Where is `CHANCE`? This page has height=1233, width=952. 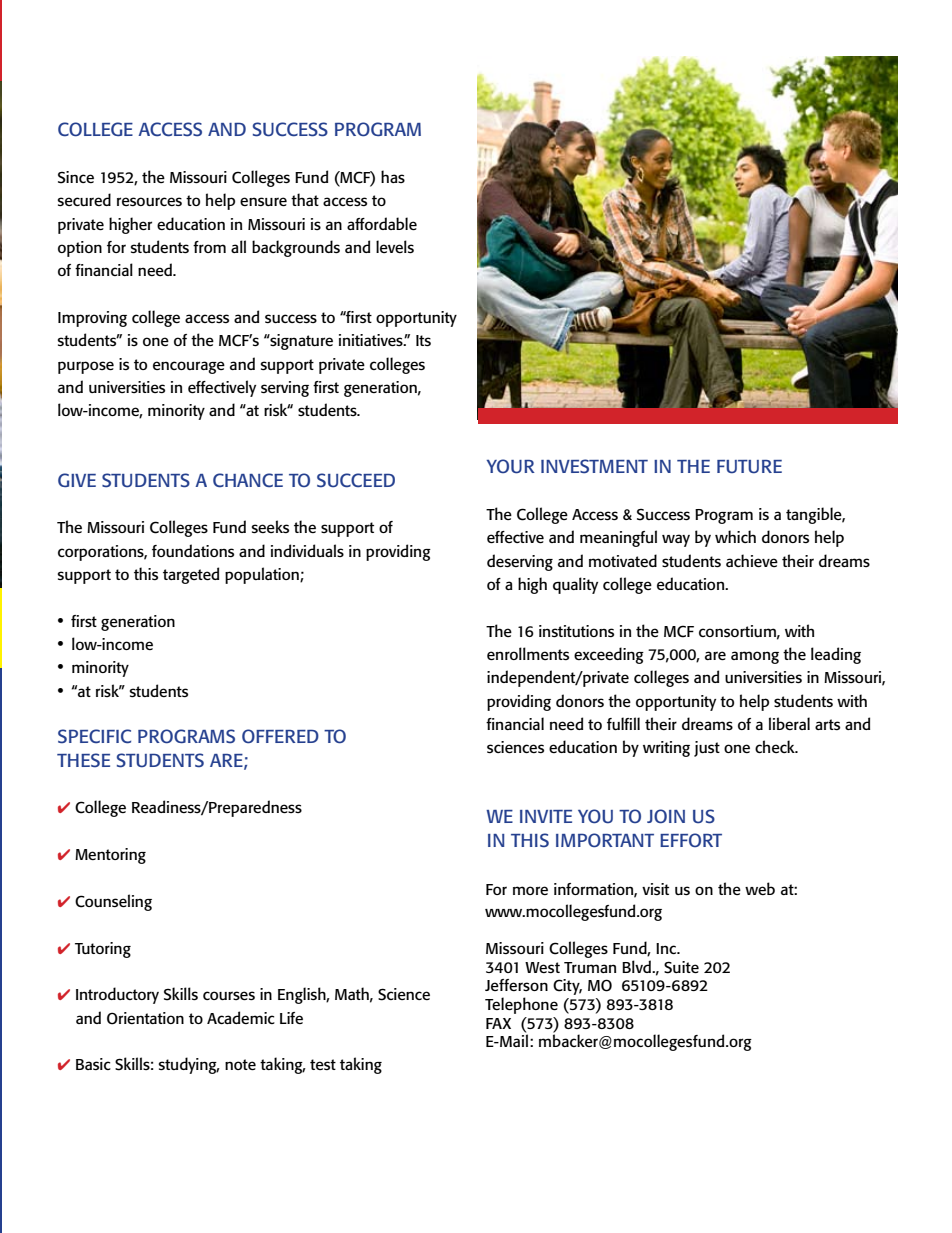
CHANCE is located at coordinates (248, 480).
